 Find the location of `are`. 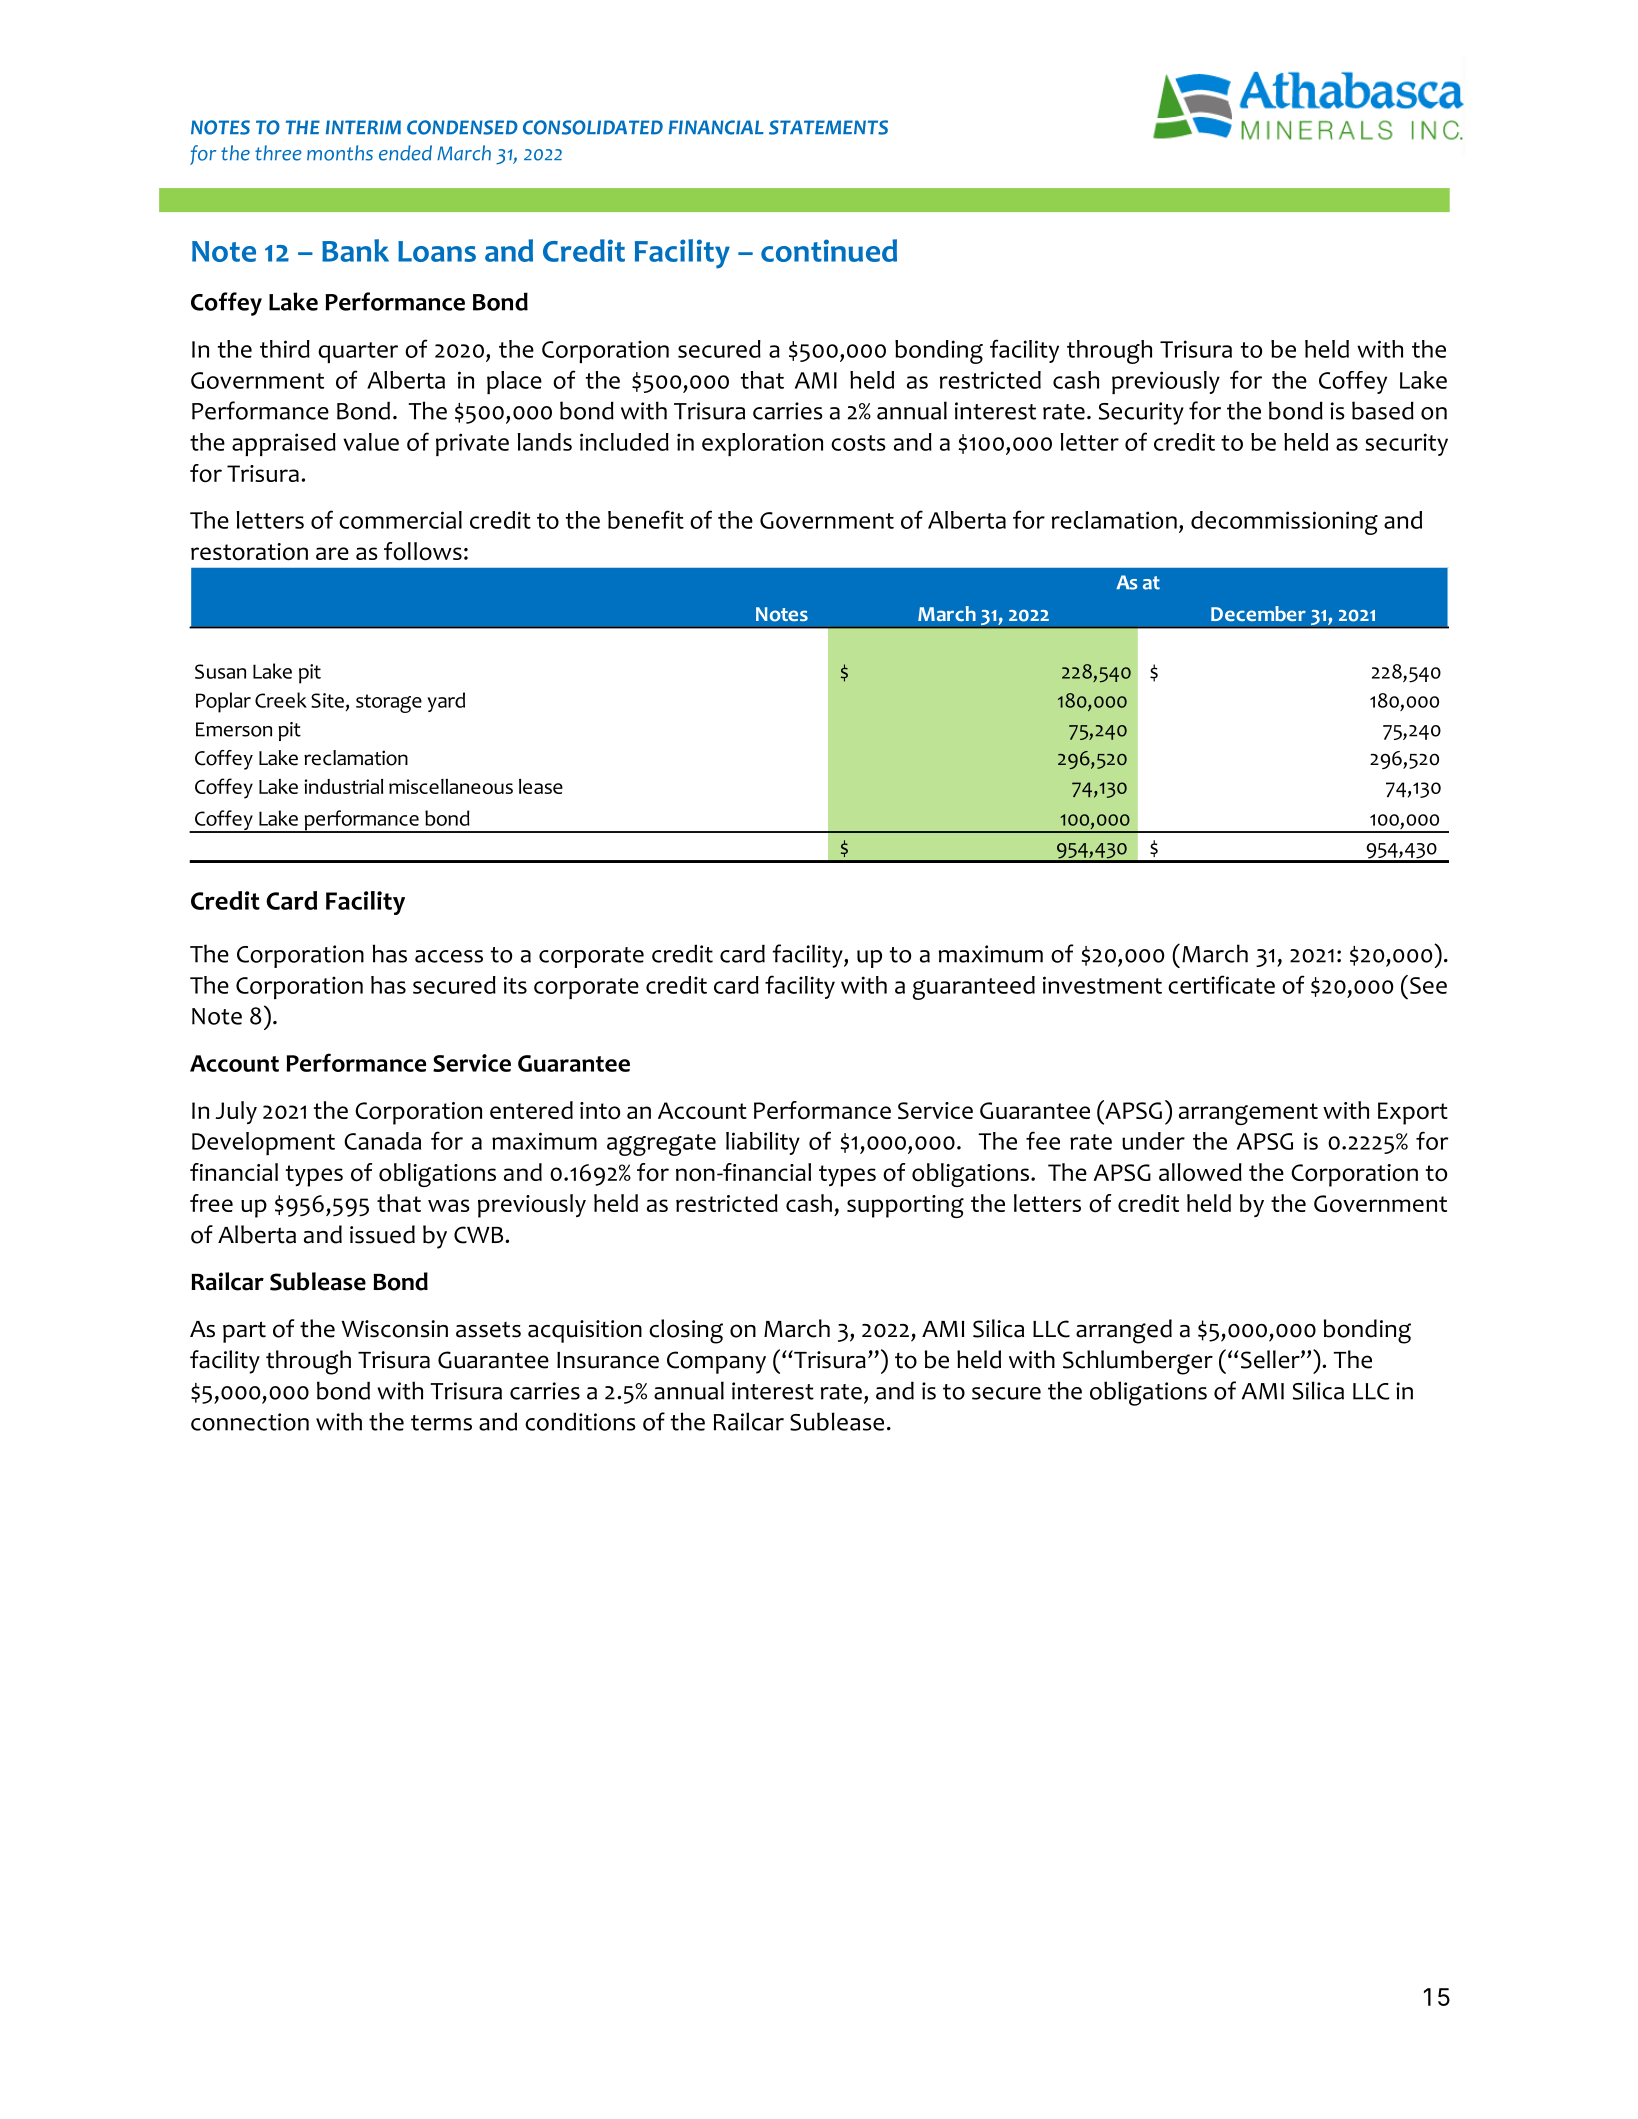

are is located at coordinates (332, 553).
